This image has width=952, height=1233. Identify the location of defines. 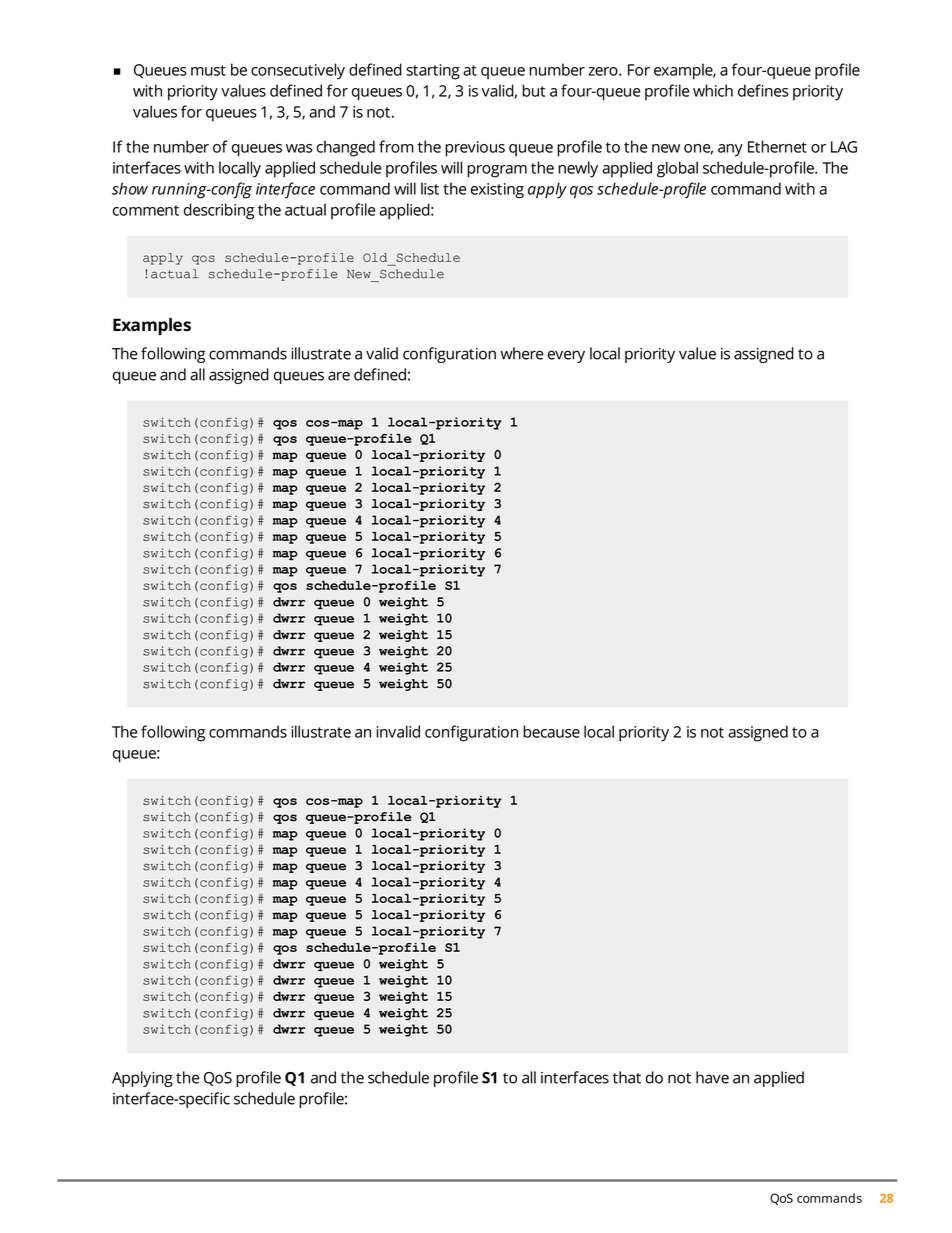
(763, 90).
